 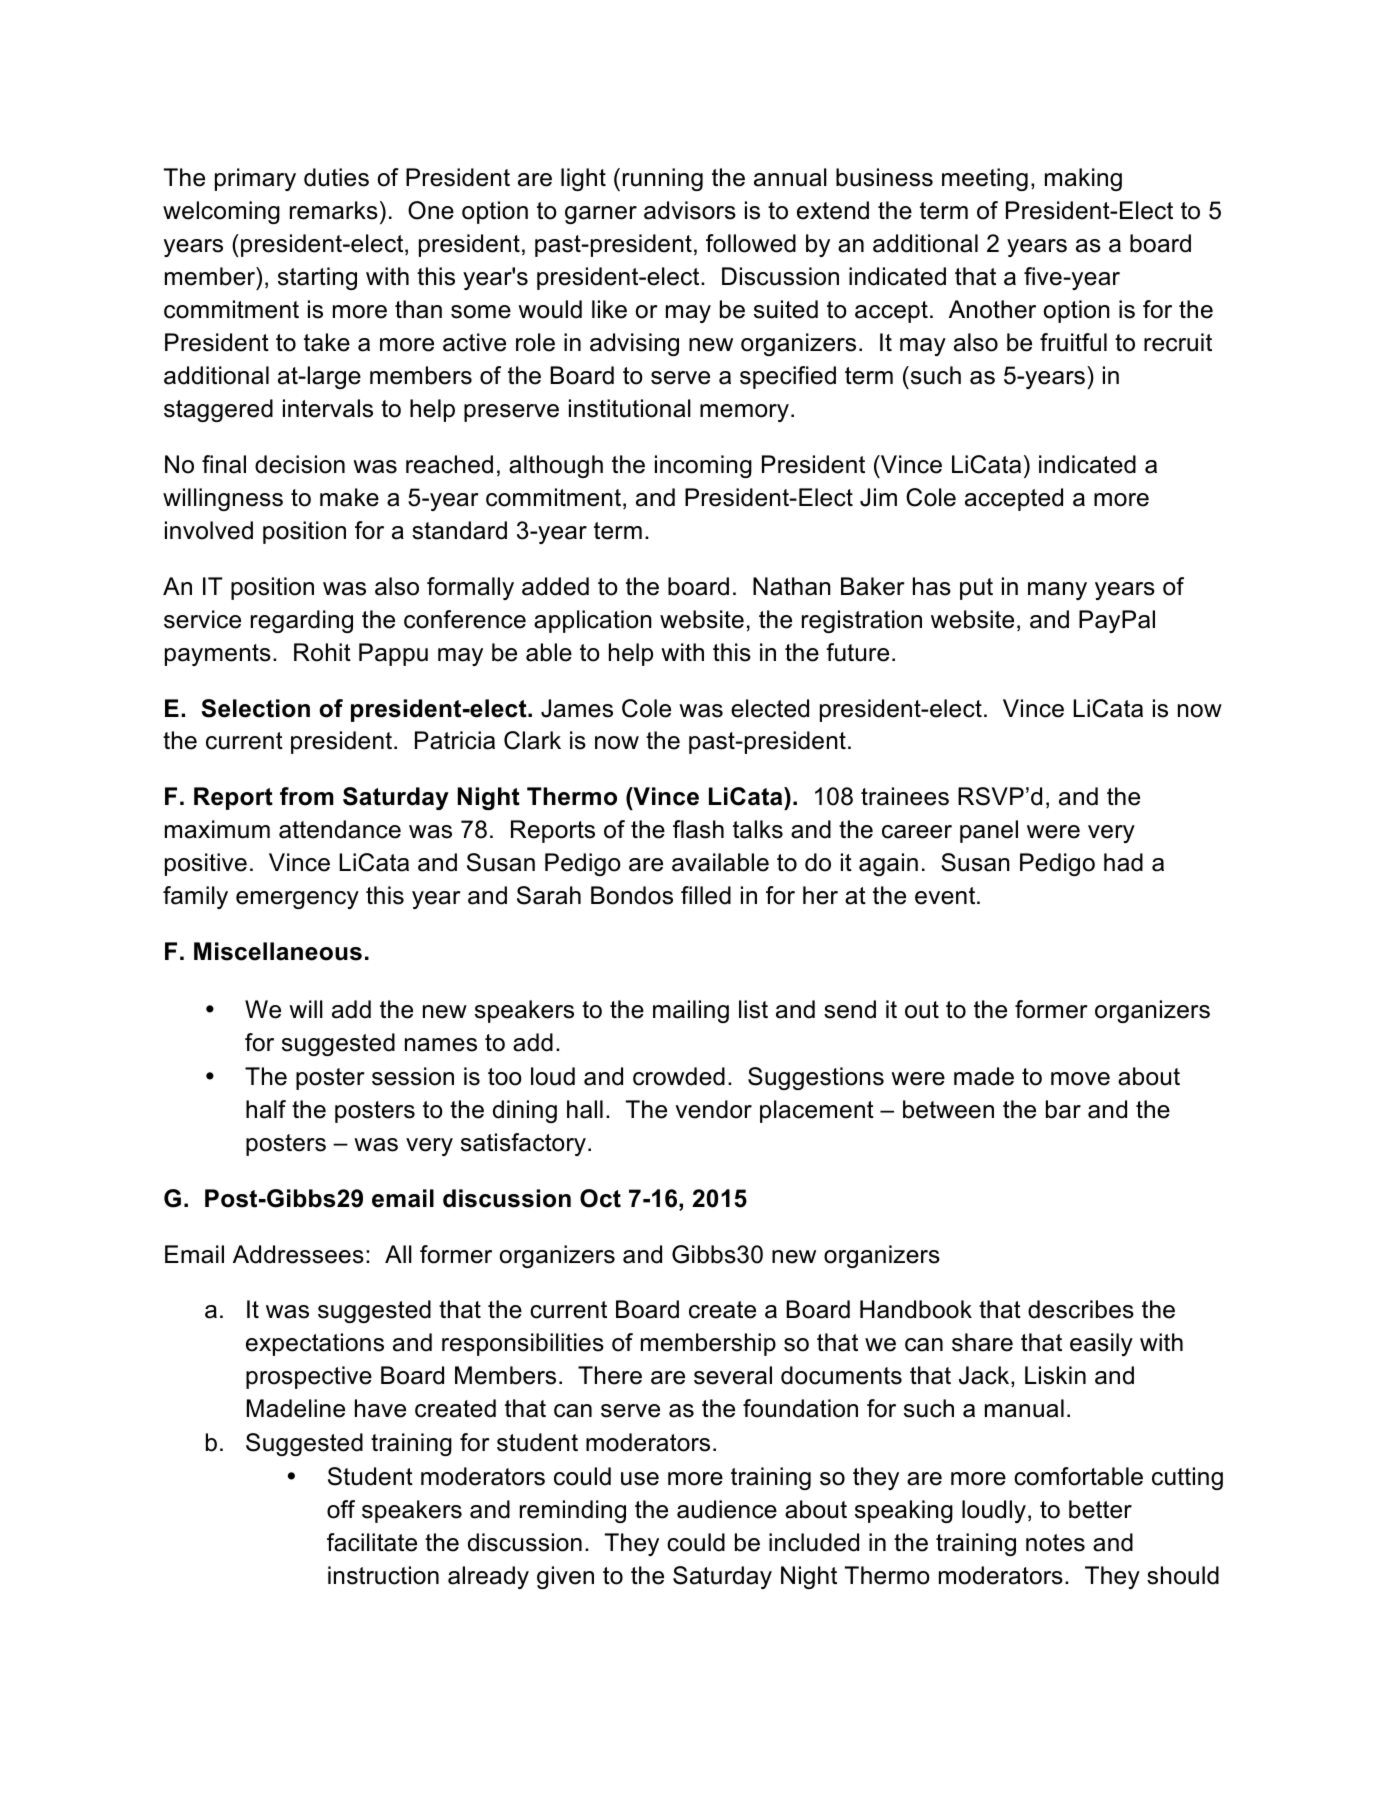 What do you see at coordinates (1063, 1109) in the document?
I see `bar` at bounding box center [1063, 1109].
